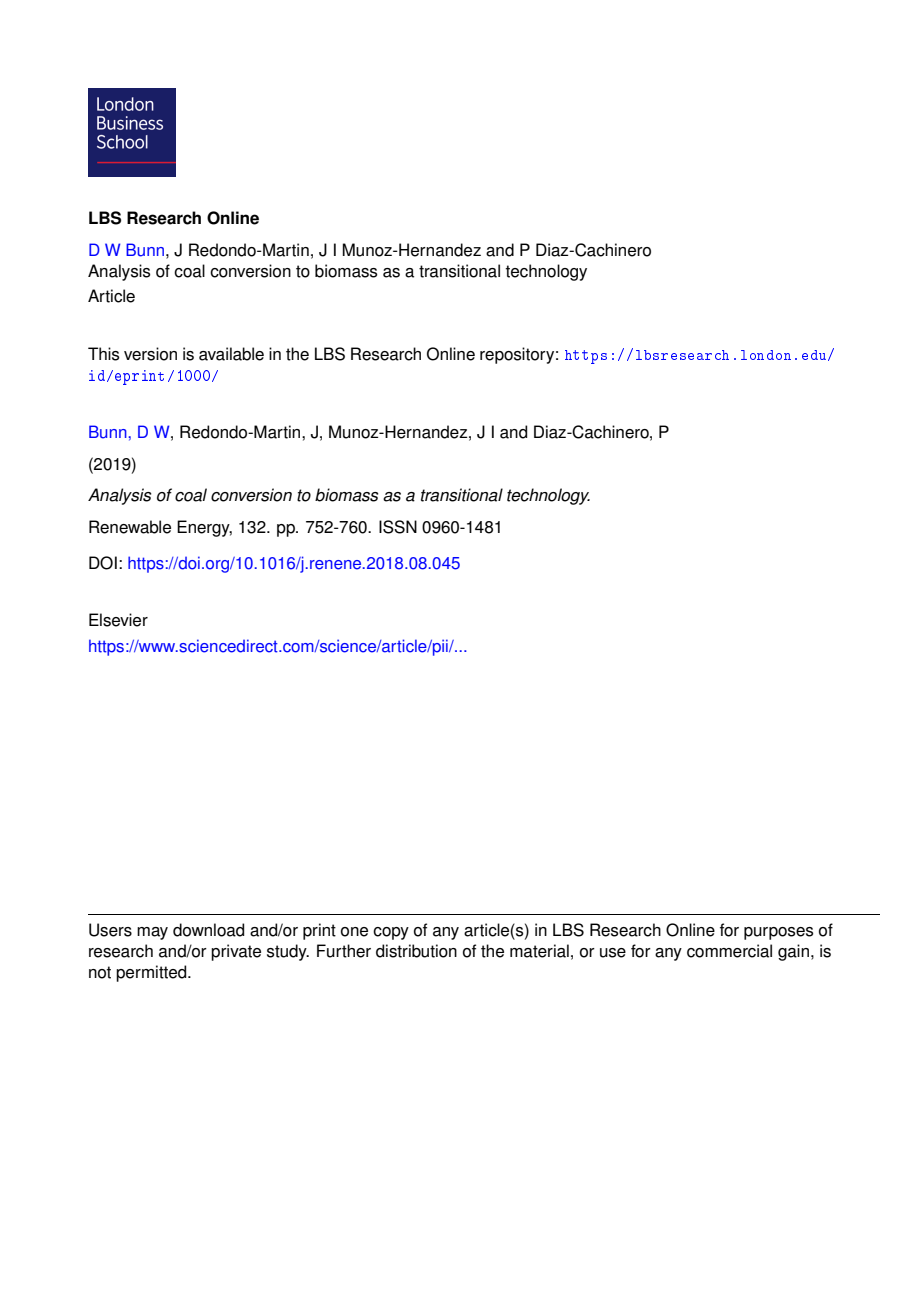 This document has height=1308, width=924. Describe the element at coordinates (208, 930) in the document. I see `download` at that location.
